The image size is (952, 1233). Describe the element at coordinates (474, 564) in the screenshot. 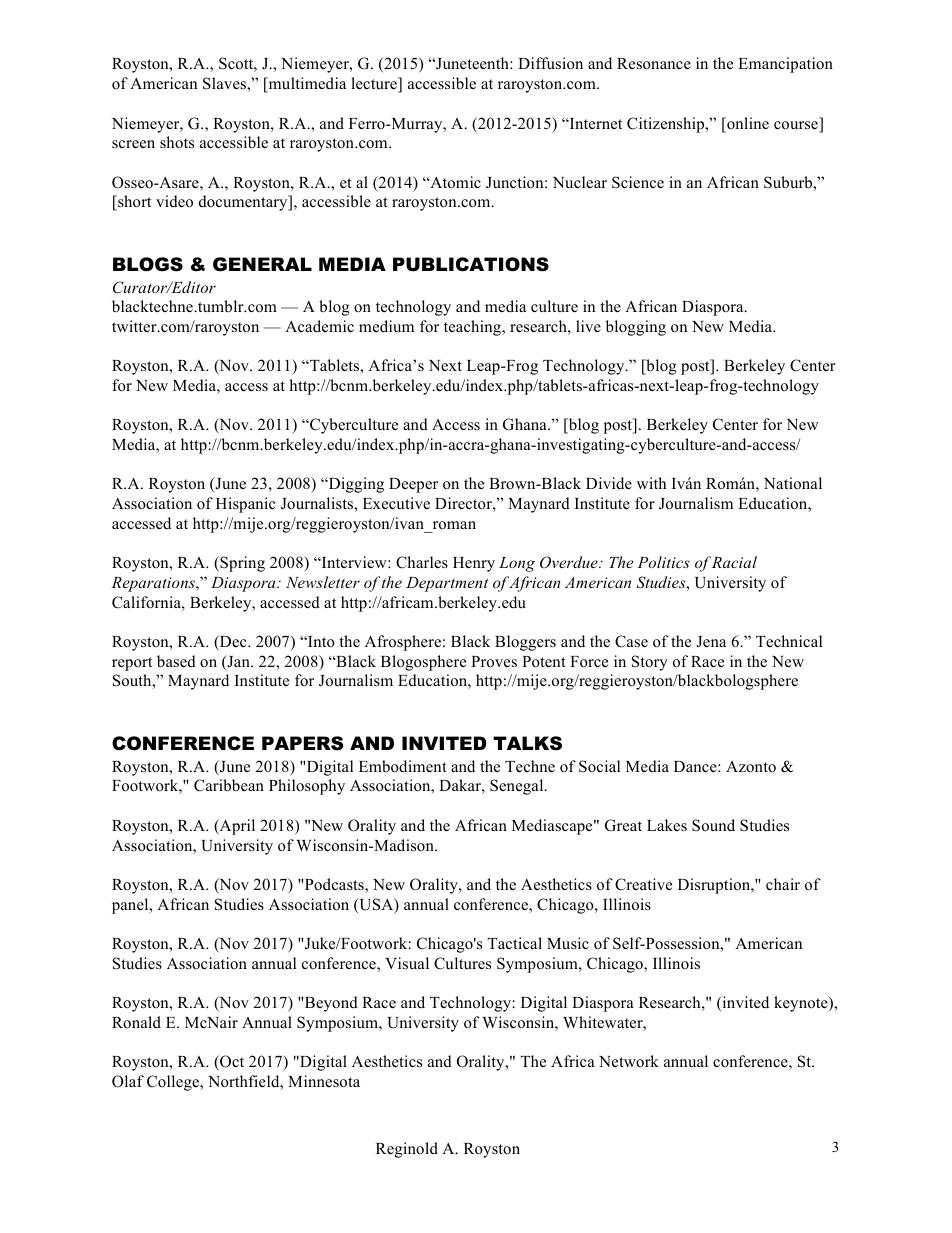

I see `Henry` at that location.
